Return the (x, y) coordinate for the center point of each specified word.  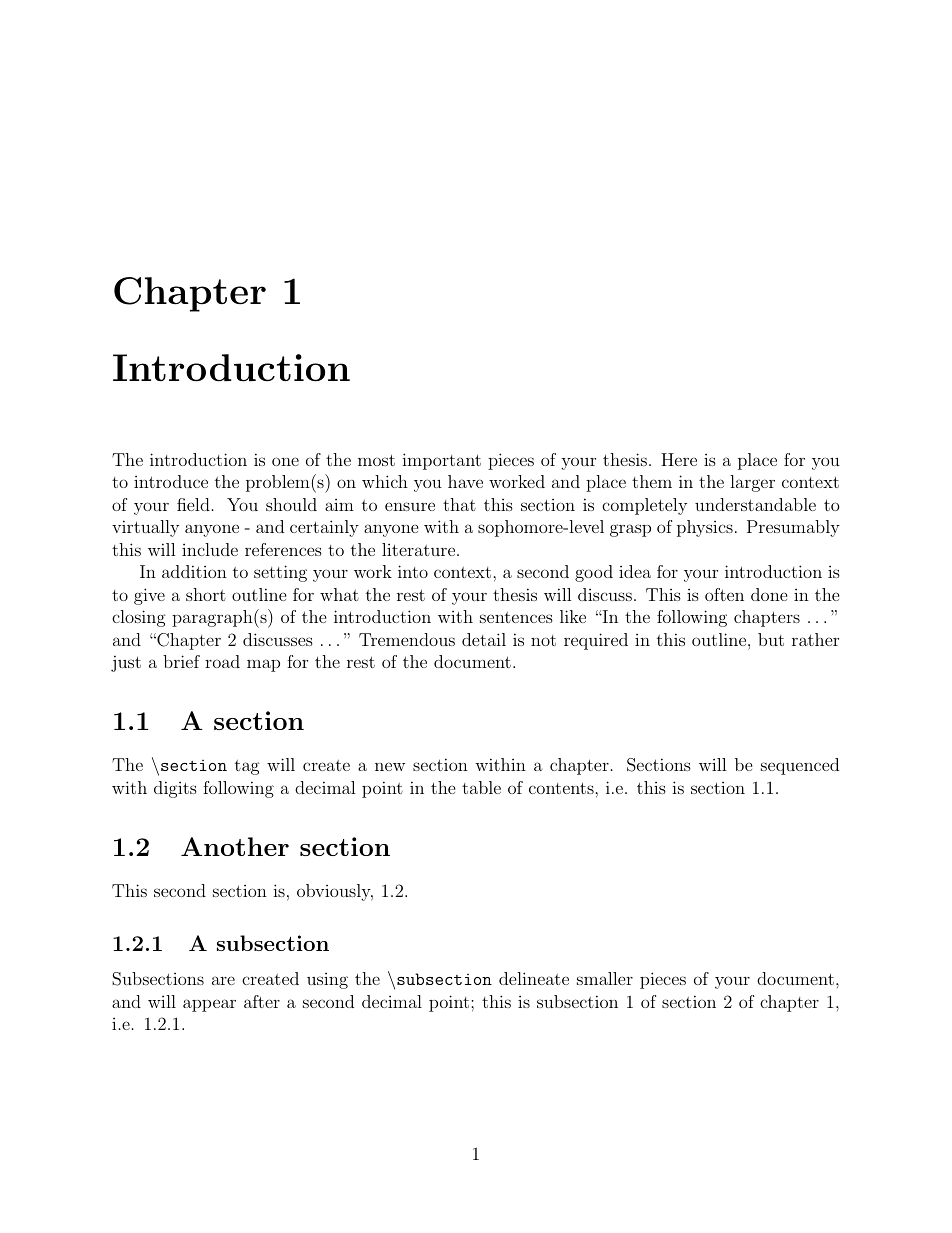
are (223, 980)
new (390, 766)
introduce (171, 481)
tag (247, 767)
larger (752, 483)
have (465, 481)
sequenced (800, 766)
